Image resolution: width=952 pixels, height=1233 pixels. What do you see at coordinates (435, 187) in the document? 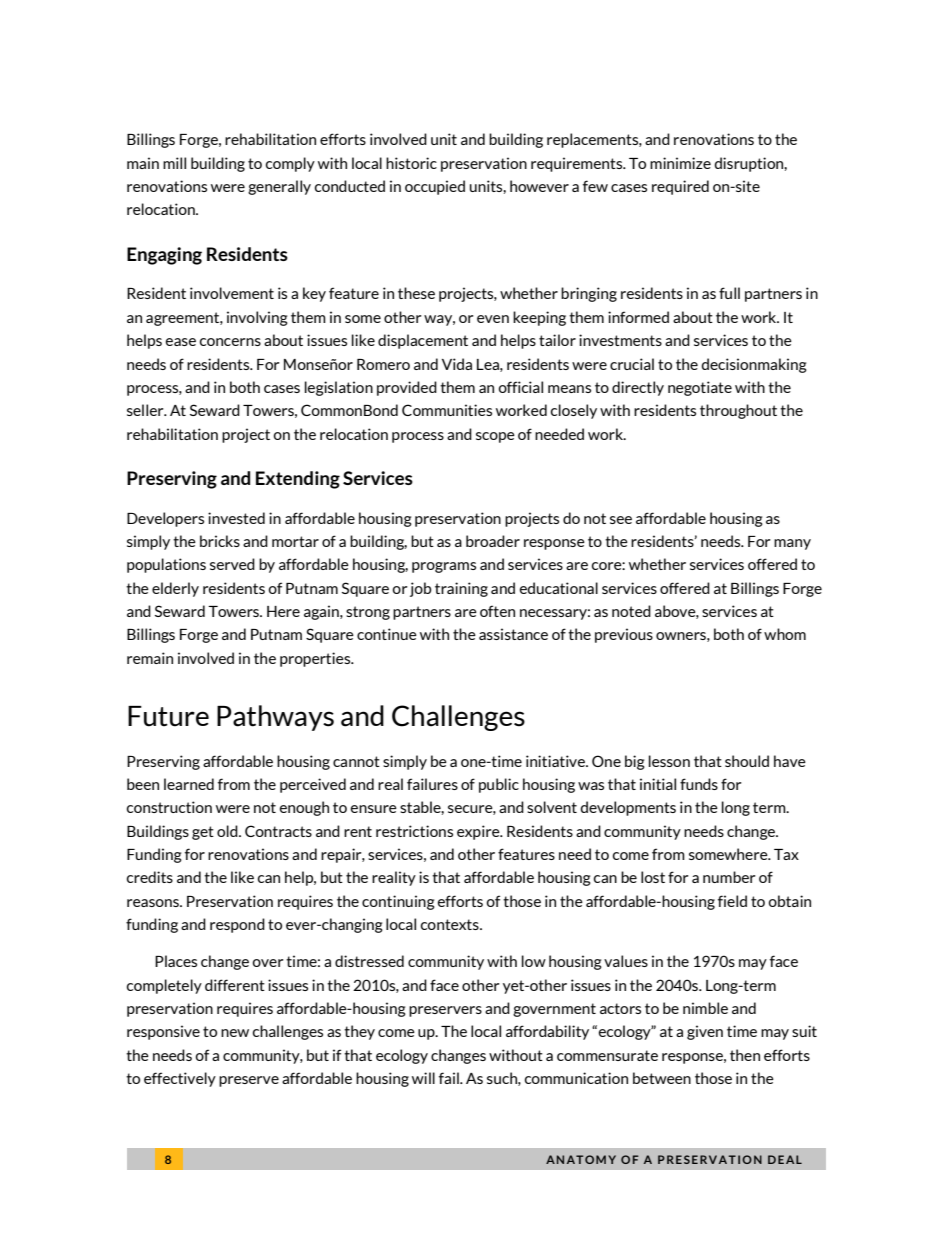
I see `occupied` at bounding box center [435, 187].
